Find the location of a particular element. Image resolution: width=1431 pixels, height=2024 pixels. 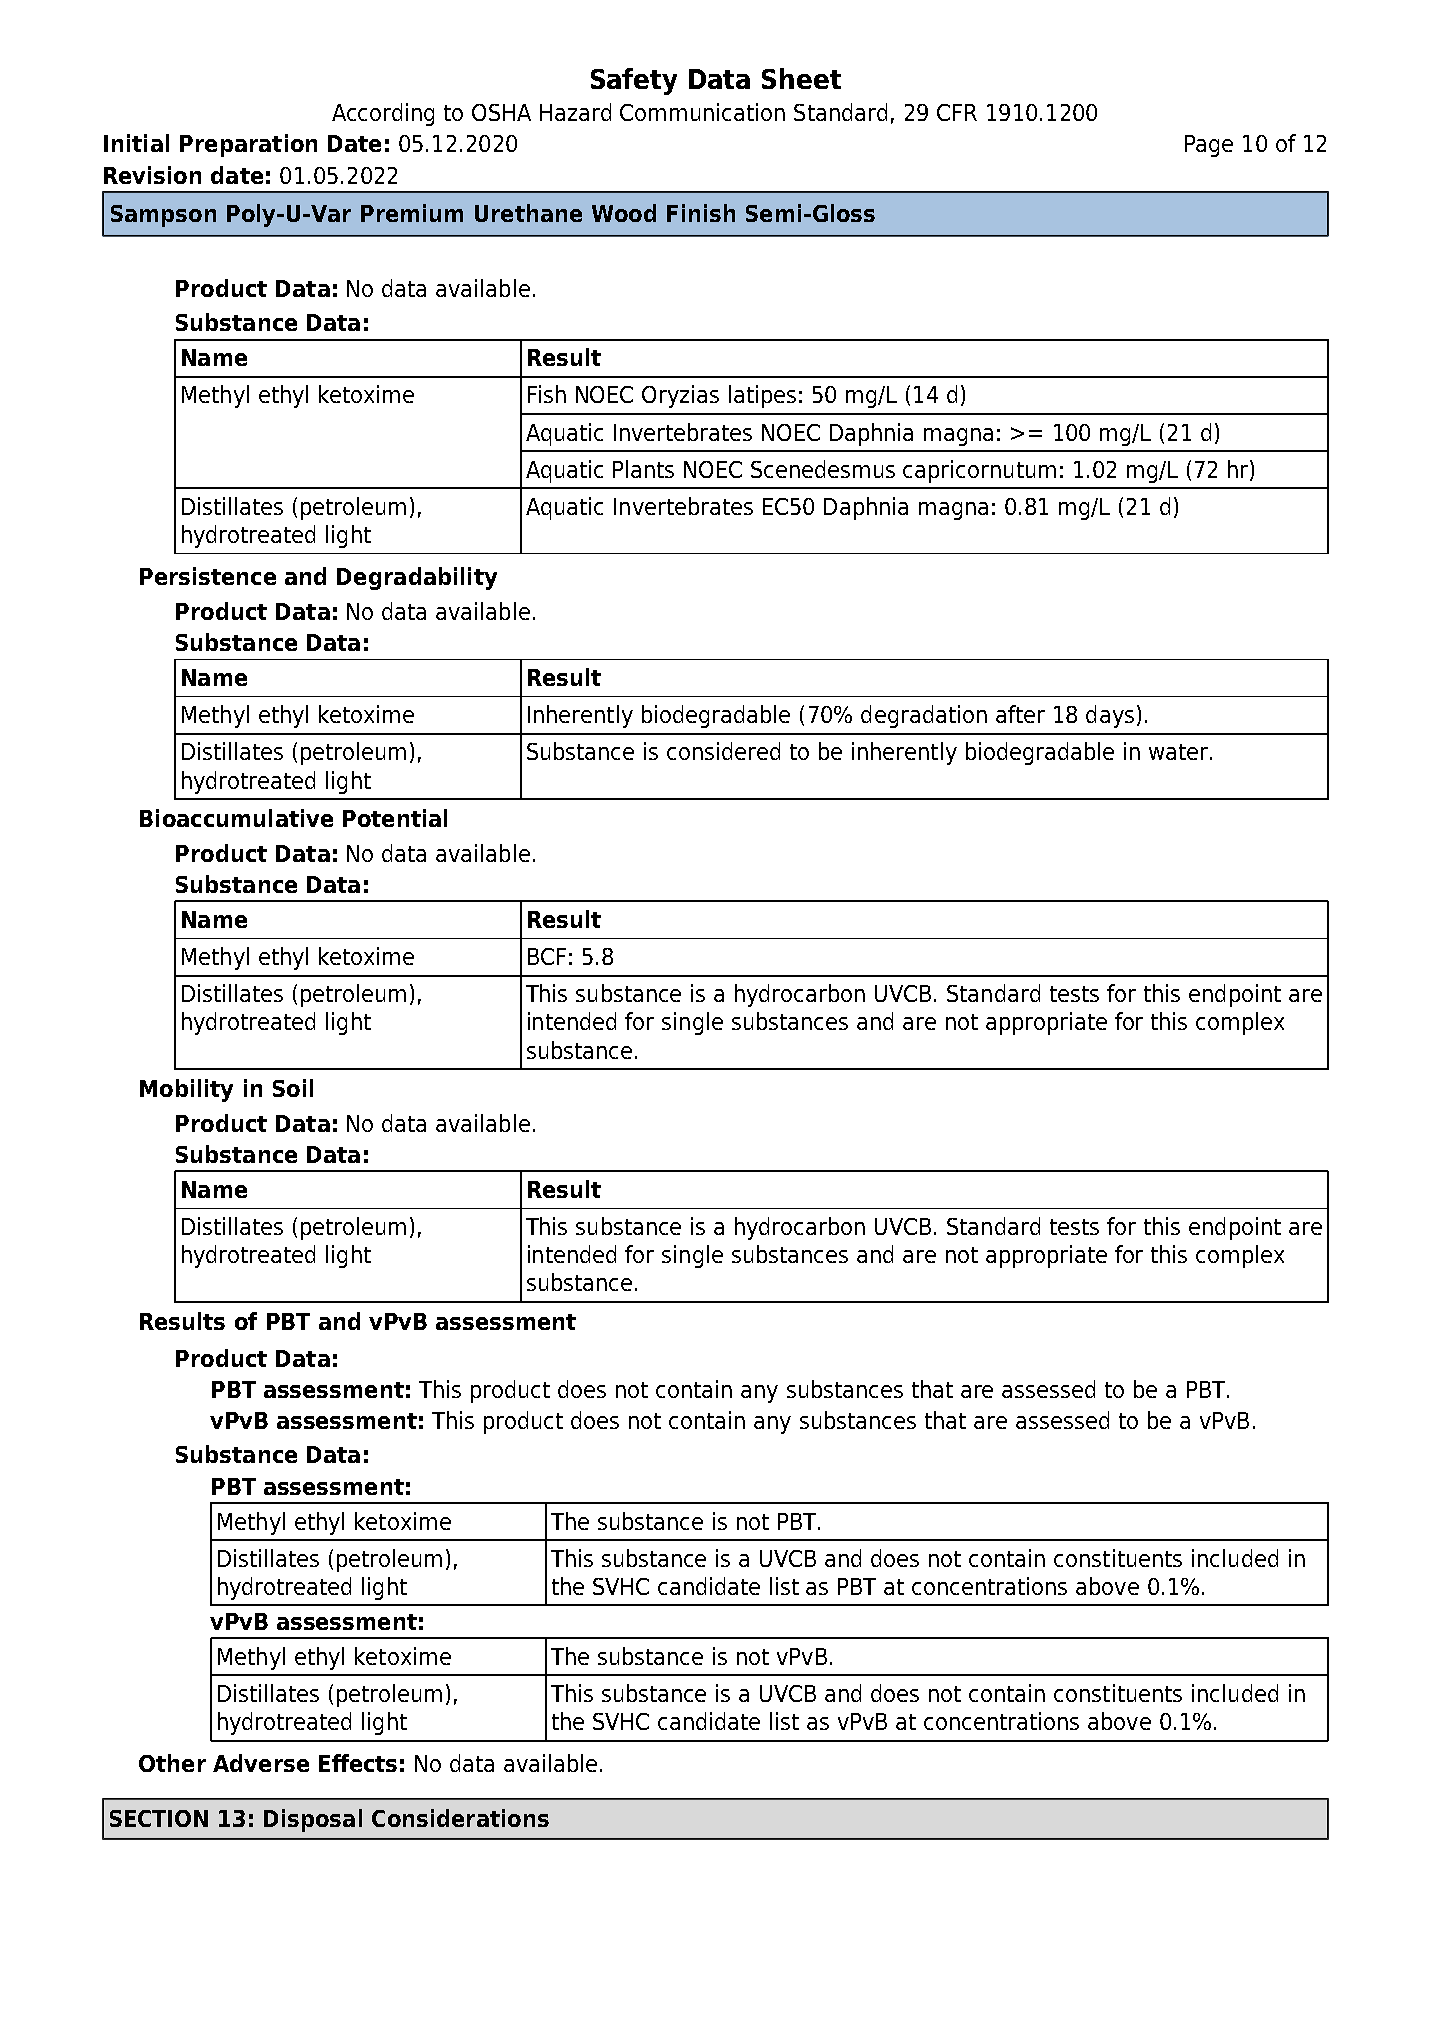

considered is located at coordinates (723, 751).
